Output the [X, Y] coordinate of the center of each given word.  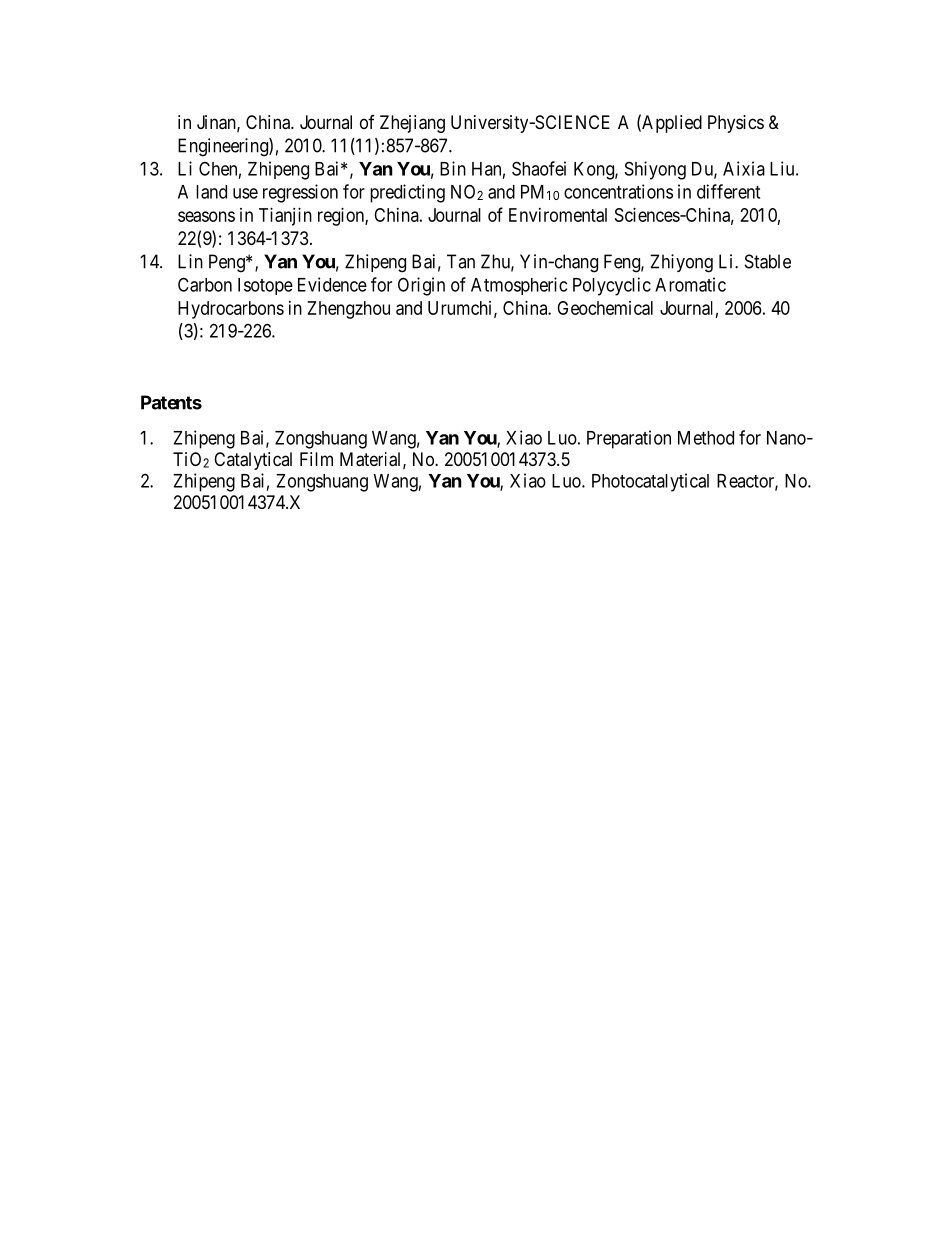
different [728, 191]
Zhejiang [412, 124]
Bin [453, 168]
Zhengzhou [348, 310]
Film [316, 459]
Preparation [629, 439]
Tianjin [285, 217]
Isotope [265, 286]
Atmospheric [519, 286]
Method [706, 438]
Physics [736, 124]
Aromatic [690, 284]
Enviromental [558, 215]
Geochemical [605, 308]
